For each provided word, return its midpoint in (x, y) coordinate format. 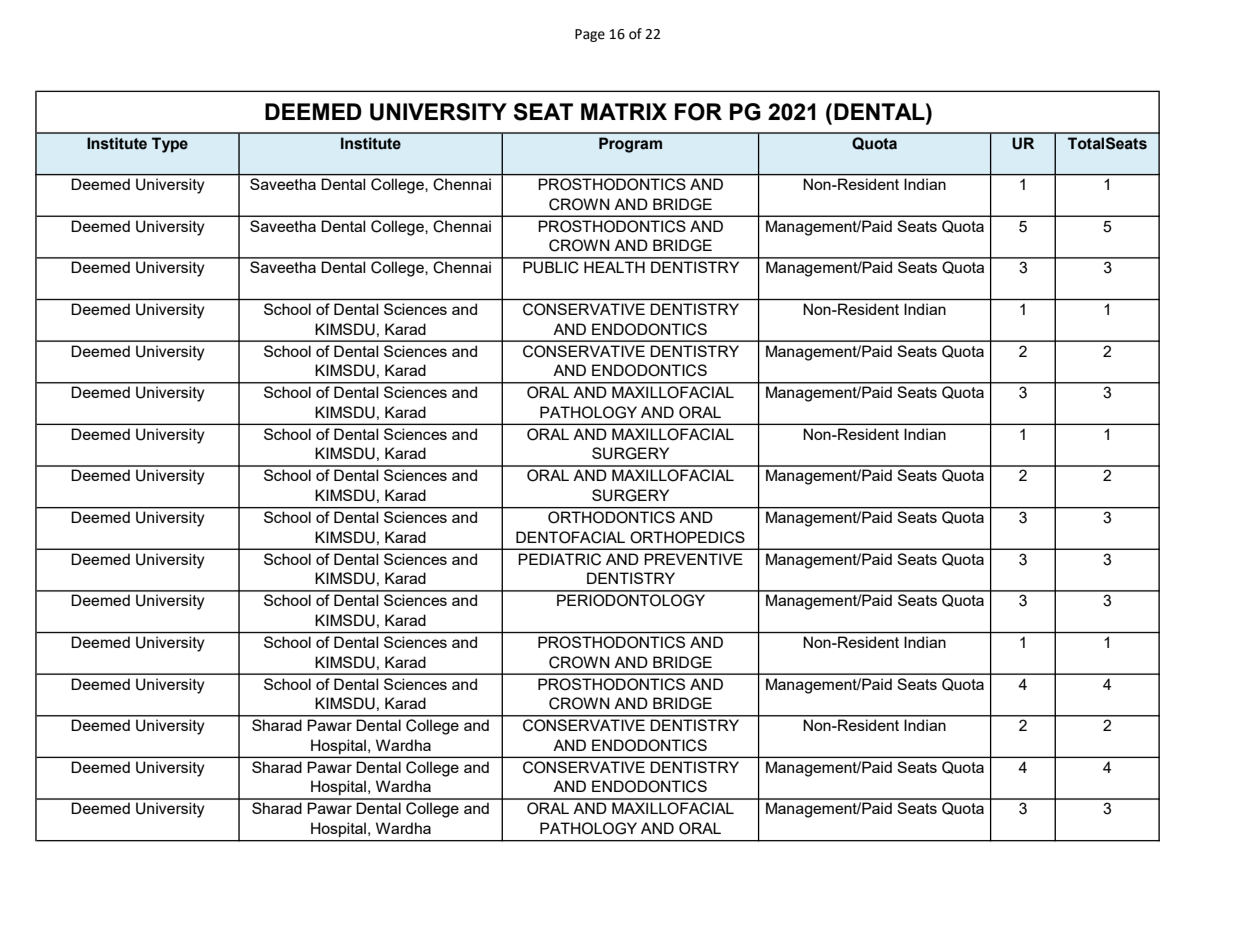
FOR (698, 112)
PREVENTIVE (693, 559)
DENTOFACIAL (570, 537)
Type (170, 145)
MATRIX (624, 111)
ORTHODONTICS (611, 517)
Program (630, 145)
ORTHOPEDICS (687, 537)
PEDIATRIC (559, 559)
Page (590, 35)
